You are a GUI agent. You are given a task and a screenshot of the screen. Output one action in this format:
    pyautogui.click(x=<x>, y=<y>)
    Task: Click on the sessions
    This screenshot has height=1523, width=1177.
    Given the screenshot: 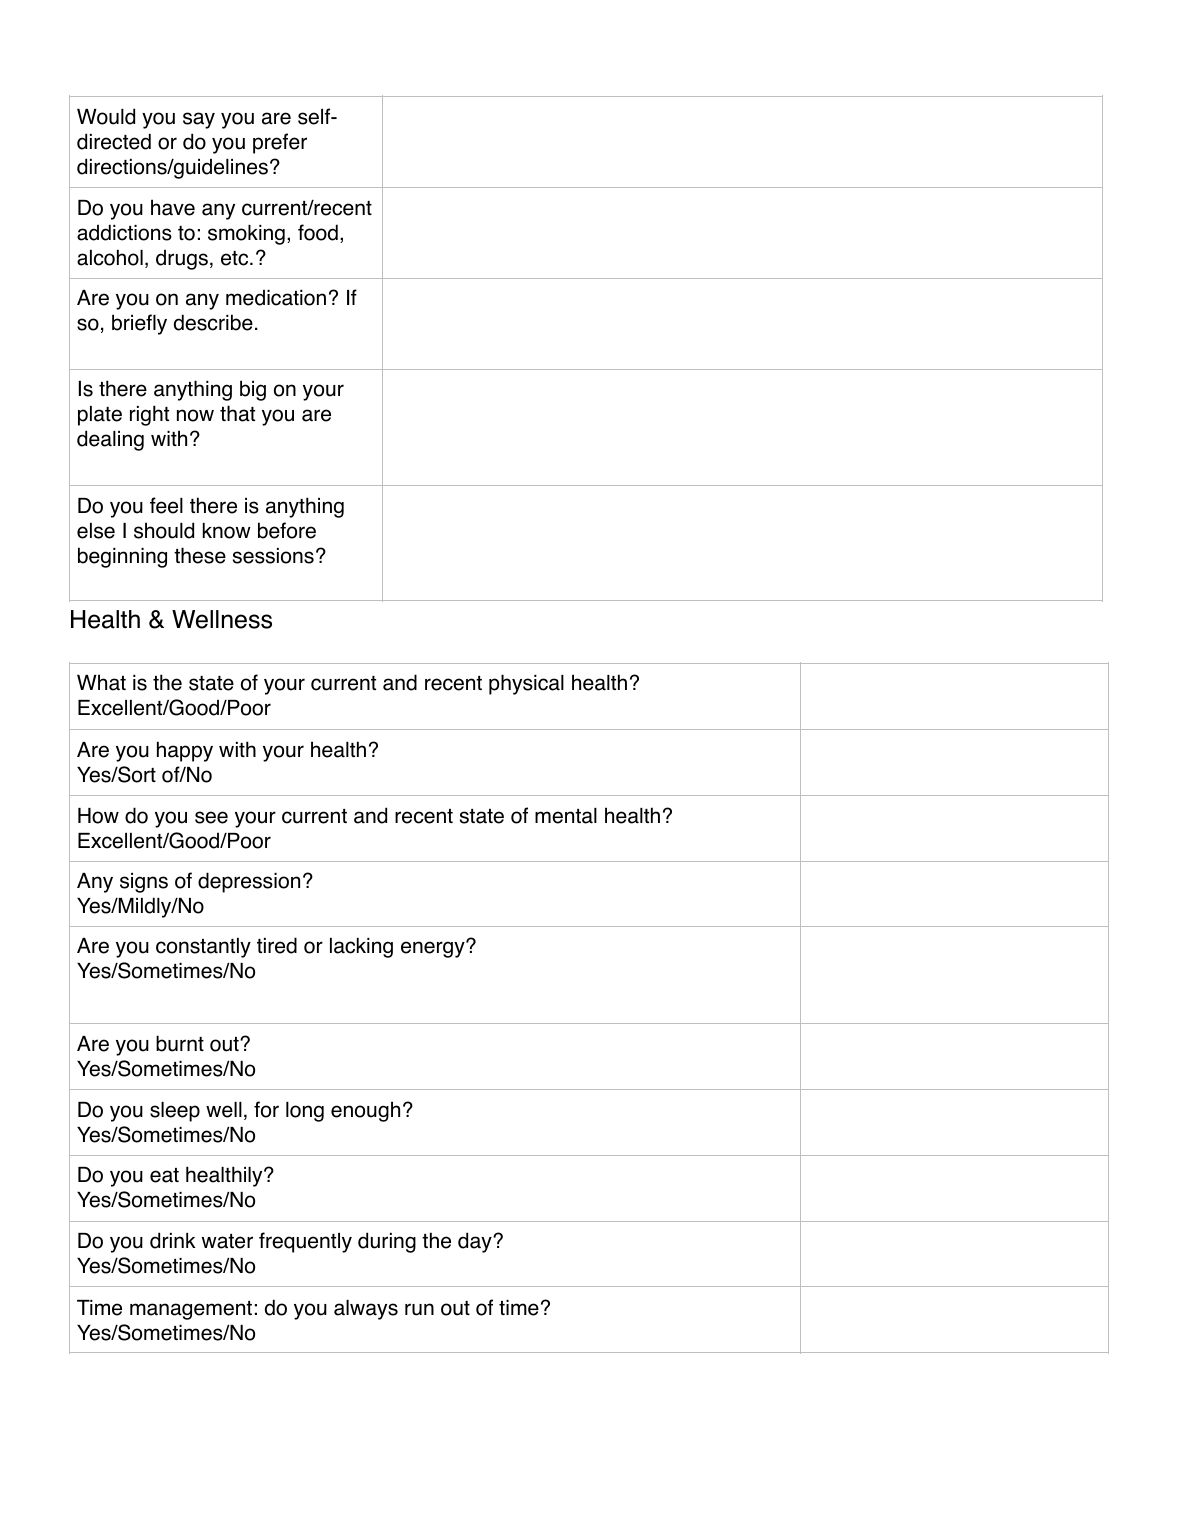 What is the action you would take?
    pyautogui.click(x=273, y=556)
